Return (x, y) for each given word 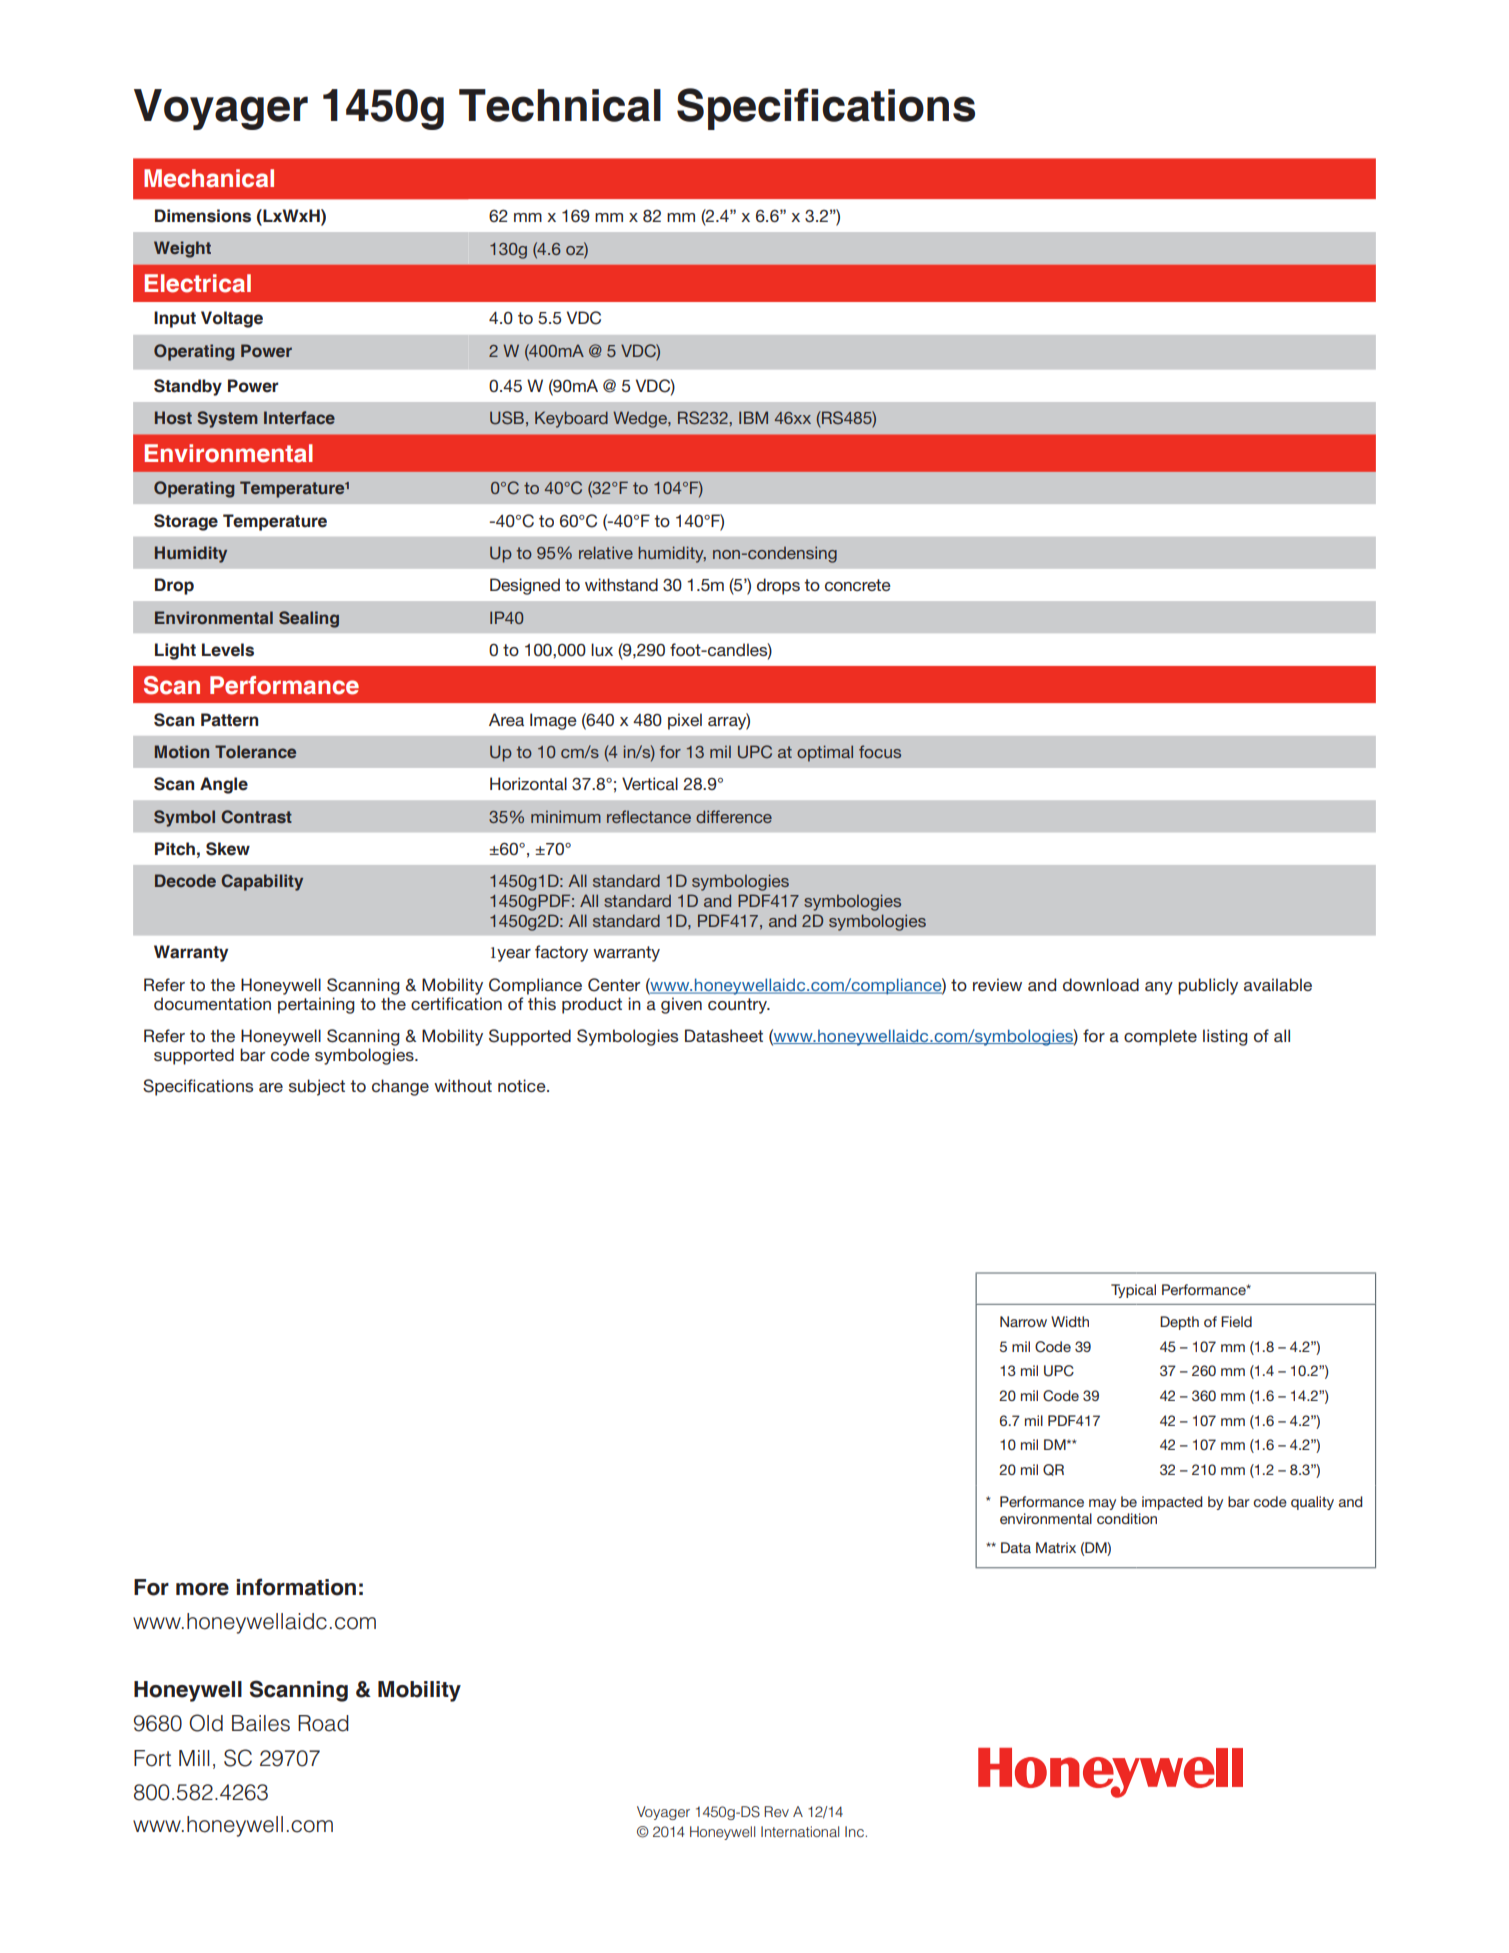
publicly (1208, 986)
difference (734, 816)
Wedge (641, 419)
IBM (753, 417)
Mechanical (209, 178)
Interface (299, 417)
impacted (1172, 1503)
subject (317, 1087)
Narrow (1023, 1321)
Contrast (256, 817)
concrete (858, 585)
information (296, 1587)
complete (1160, 1037)
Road (323, 1723)
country (739, 1006)
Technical (560, 105)
